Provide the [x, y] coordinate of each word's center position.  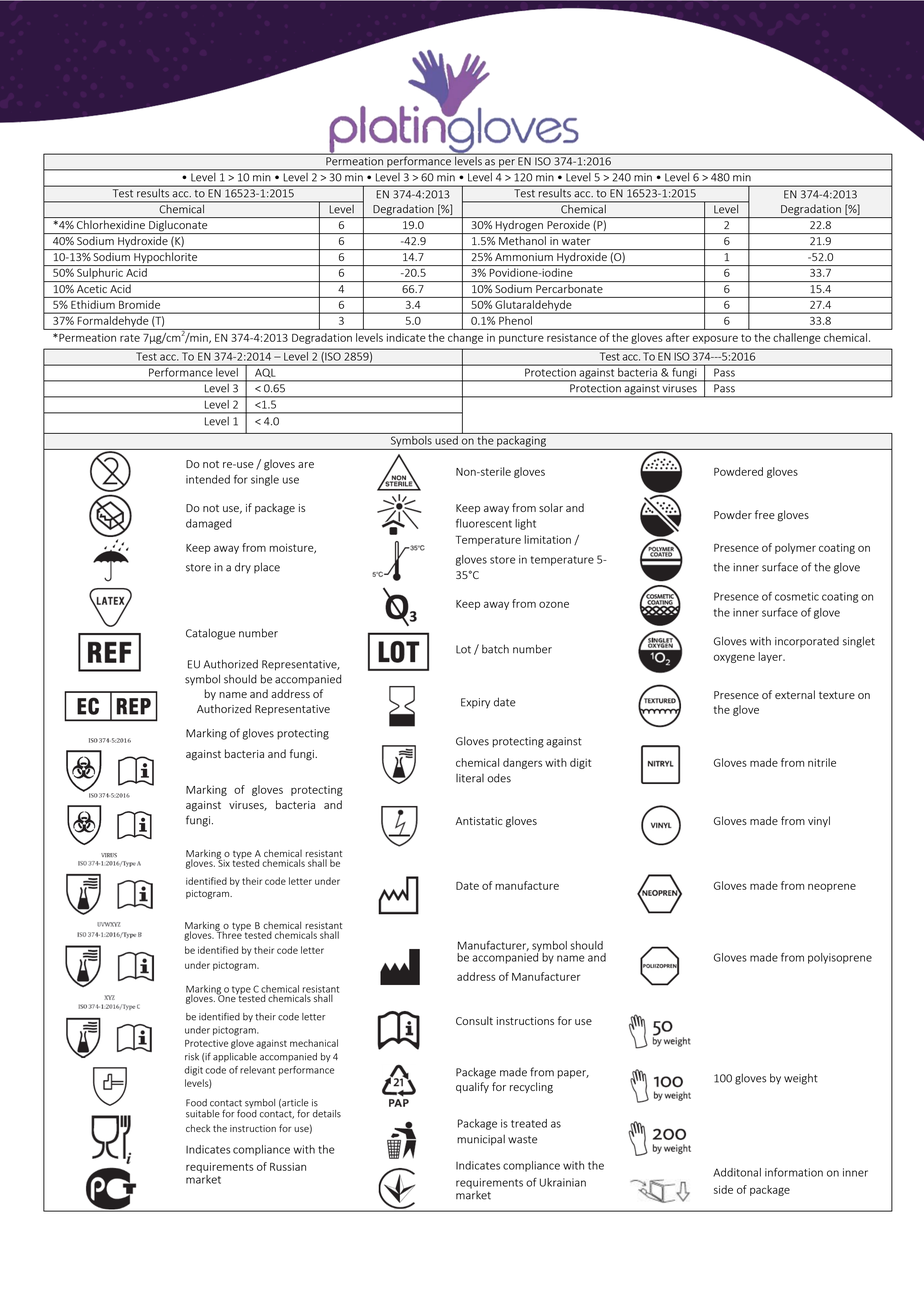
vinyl [819, 821]
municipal [481, 1140]
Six [223, 862]
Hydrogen [519, 227]
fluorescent [484, 523]
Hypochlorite [166, 259]
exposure [715, 339]
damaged [209, 524]
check [198, 1128]
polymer [795, 548]
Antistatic [478, 821]
